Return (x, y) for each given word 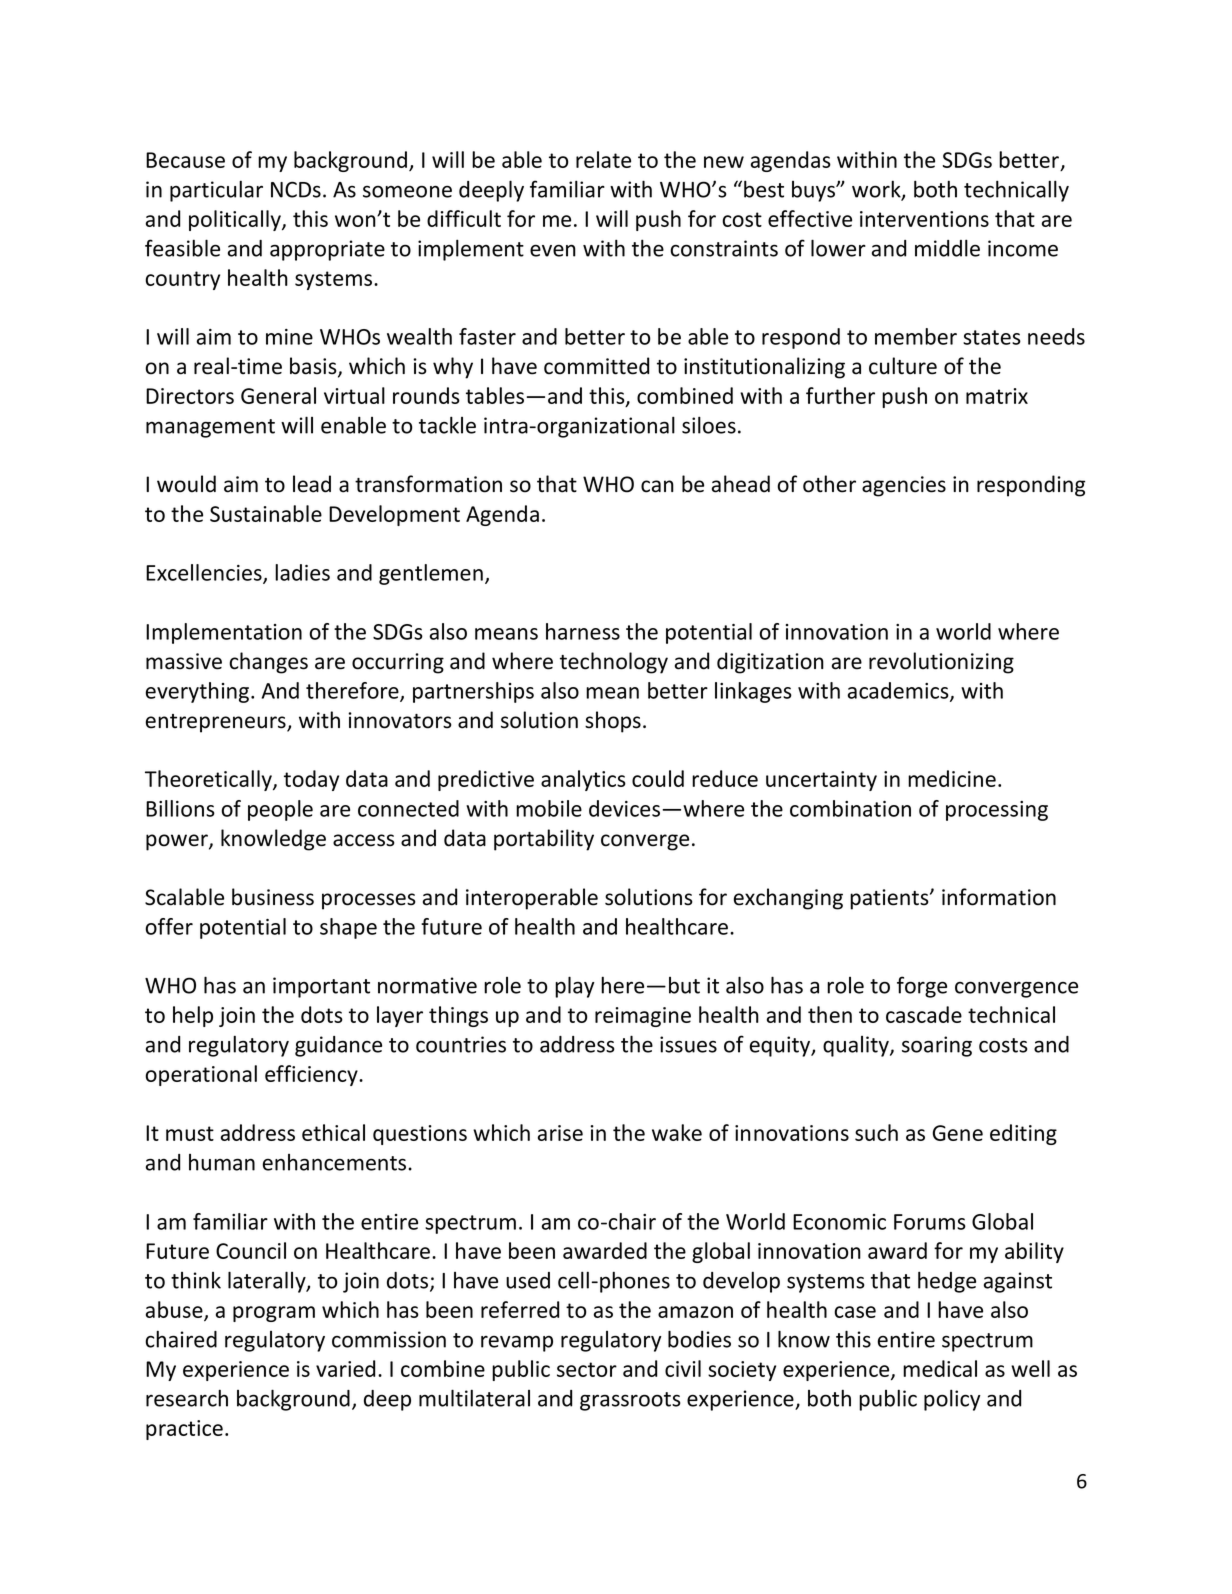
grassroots (630, 1401)
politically (236, 220)
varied (345, 1368)
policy (952, 1400)
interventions (924, 219)
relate (603, 159)
